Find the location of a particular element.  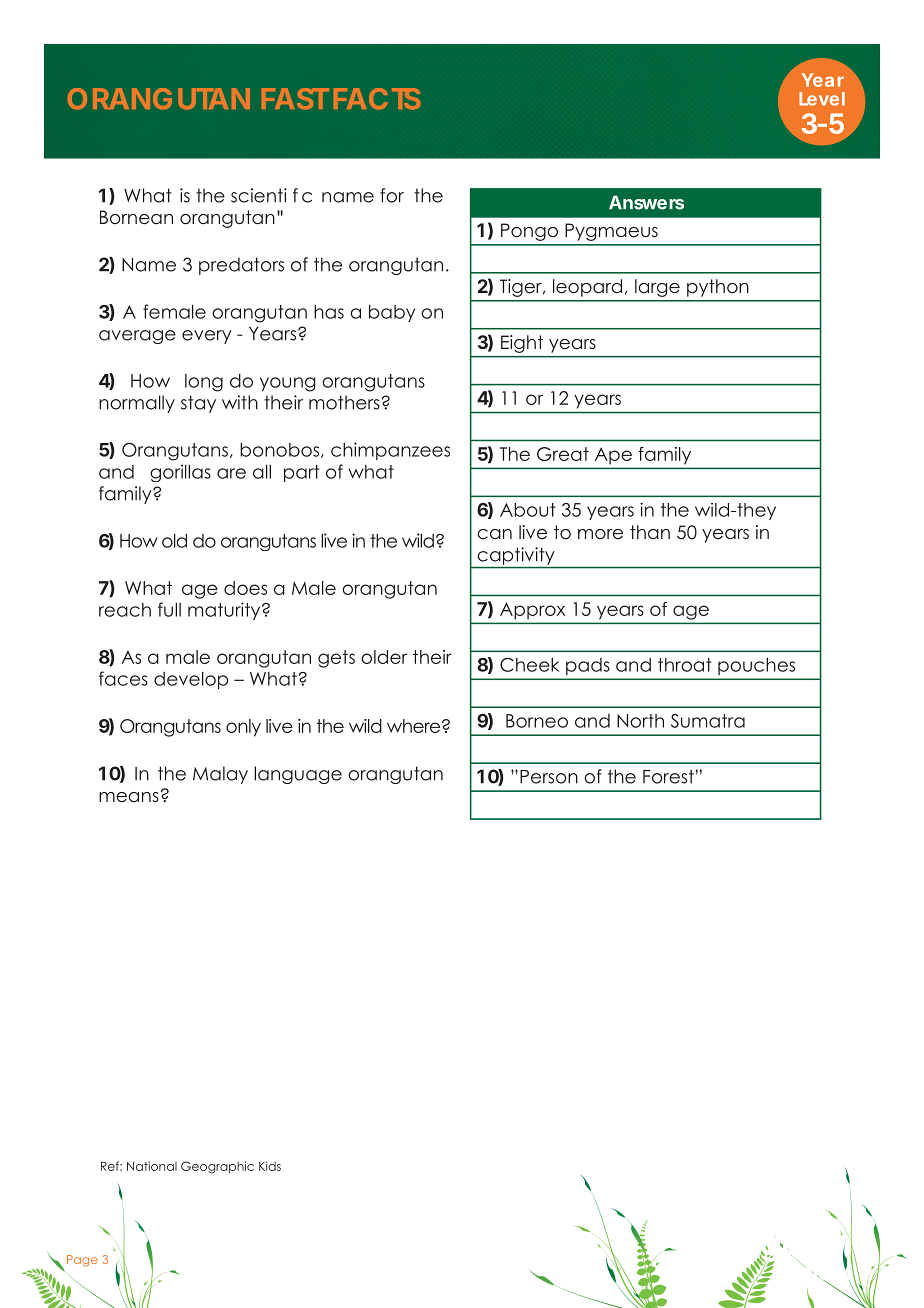

stay is located at coordinates (198, 404).
